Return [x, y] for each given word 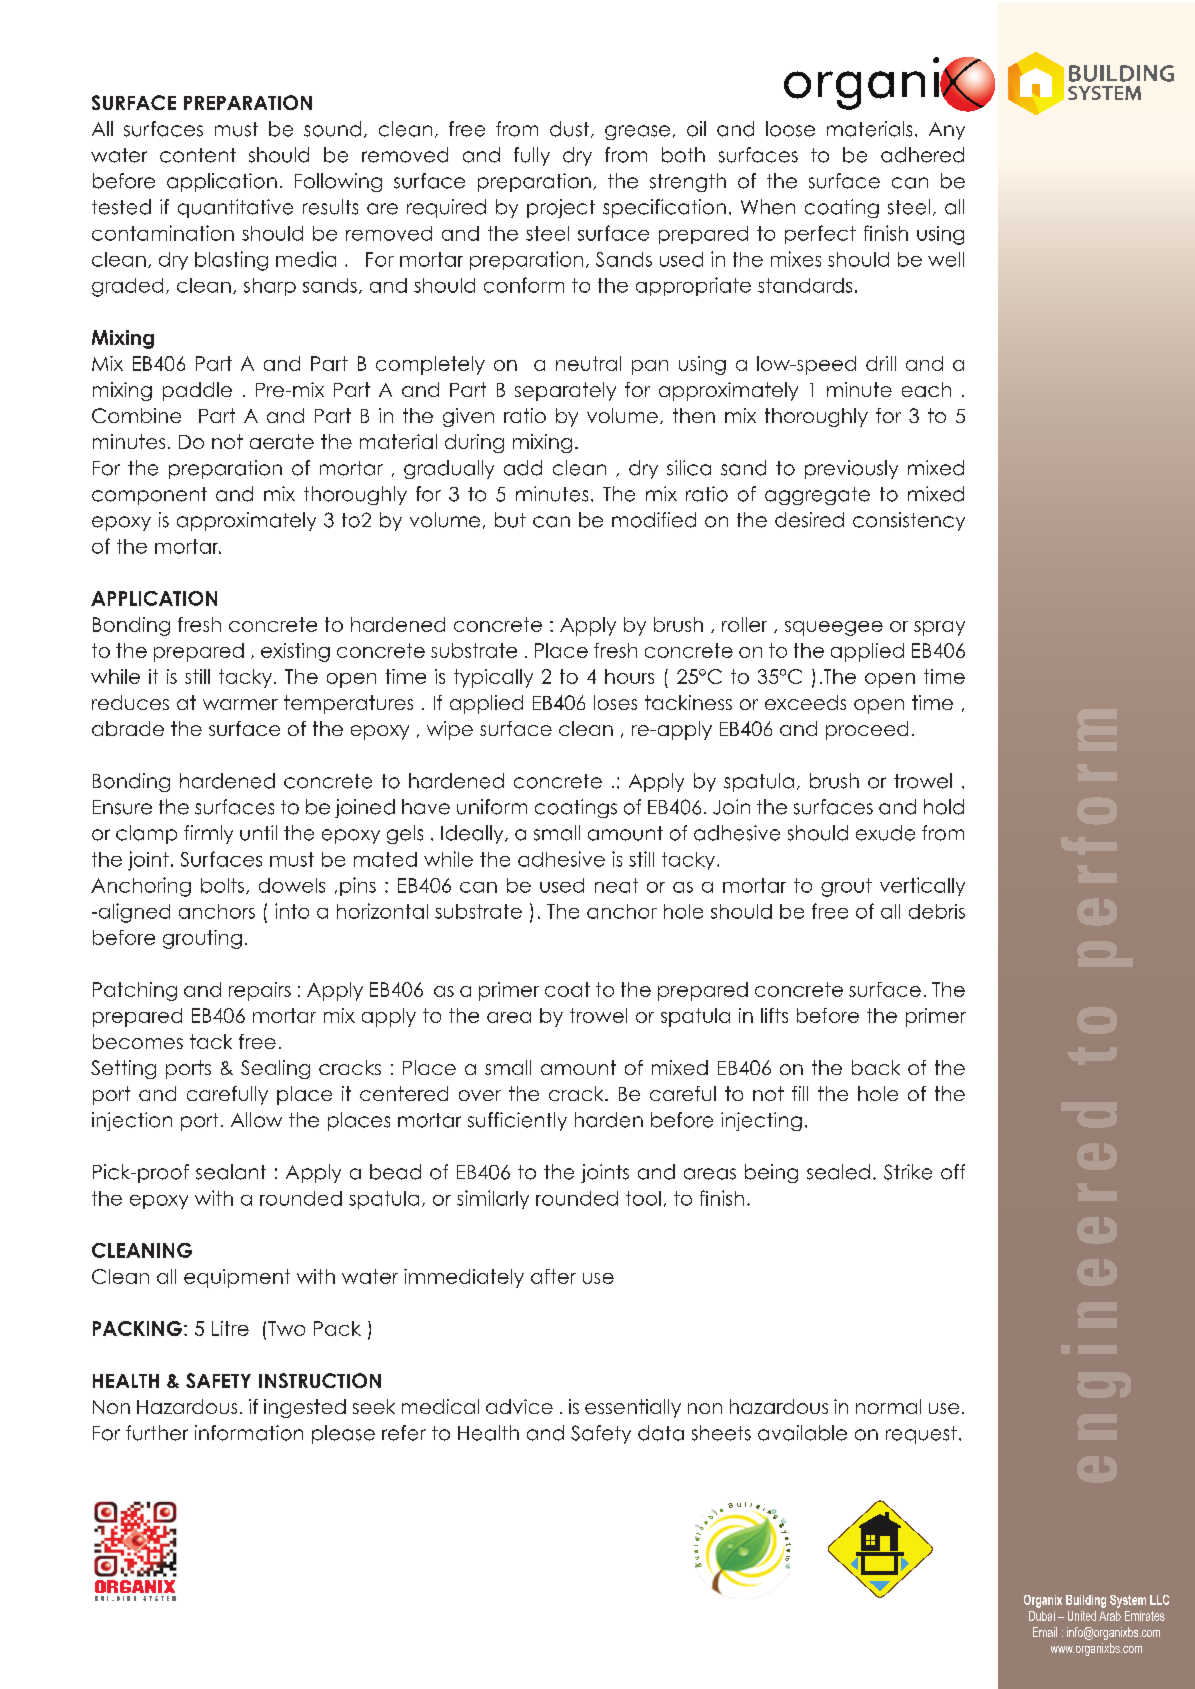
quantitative [235, 208]
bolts [222, 885]
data [661, 1433]
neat [616, 885]
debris [937, 911]
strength [688, 182]
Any [947, 131]
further [157, 1433]
